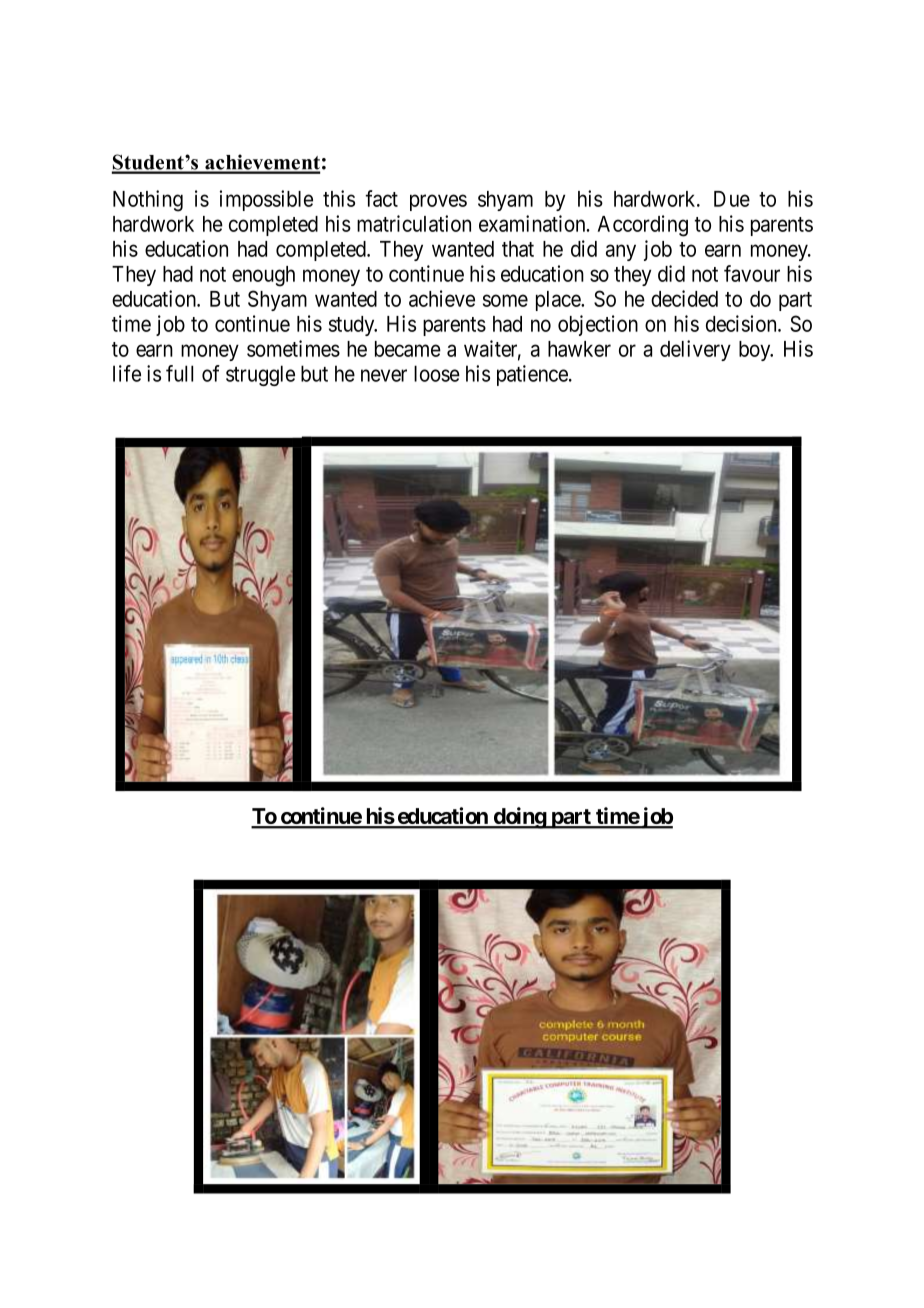  What do you see at coordinates (148, 201) in the screenshot?
I see `Nothing` at bounding box center [148, 201].
